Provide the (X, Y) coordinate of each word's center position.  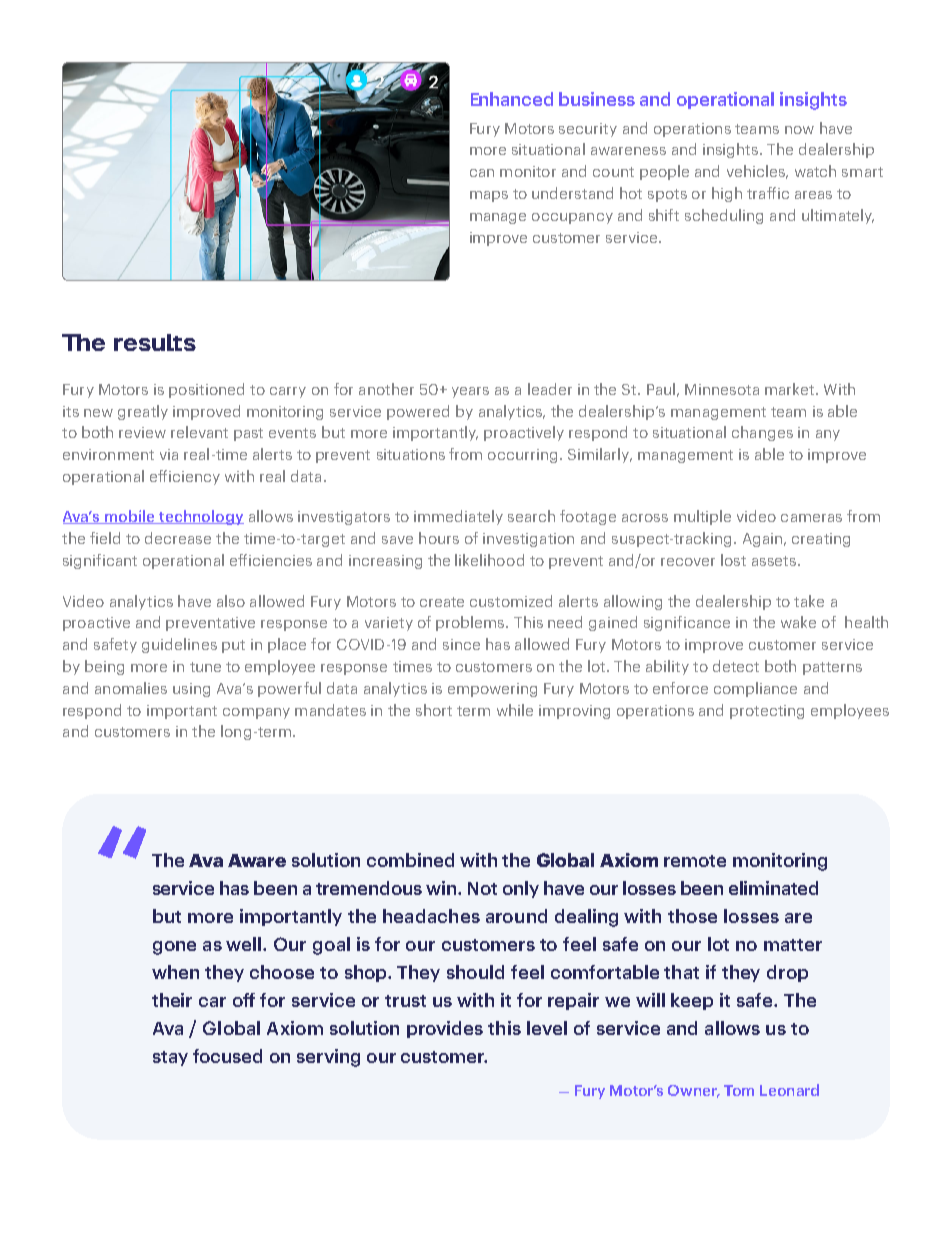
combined (410, 860)
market (791, 389)
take (809, 601)
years (470, 392)
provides (445, 1029)
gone (174, 948)
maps (489, 196)
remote (695, 861)
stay (170, 1058)
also (231, 601)
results (155, 342)
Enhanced (512, 99)
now (799, 130)
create (442, 602)
